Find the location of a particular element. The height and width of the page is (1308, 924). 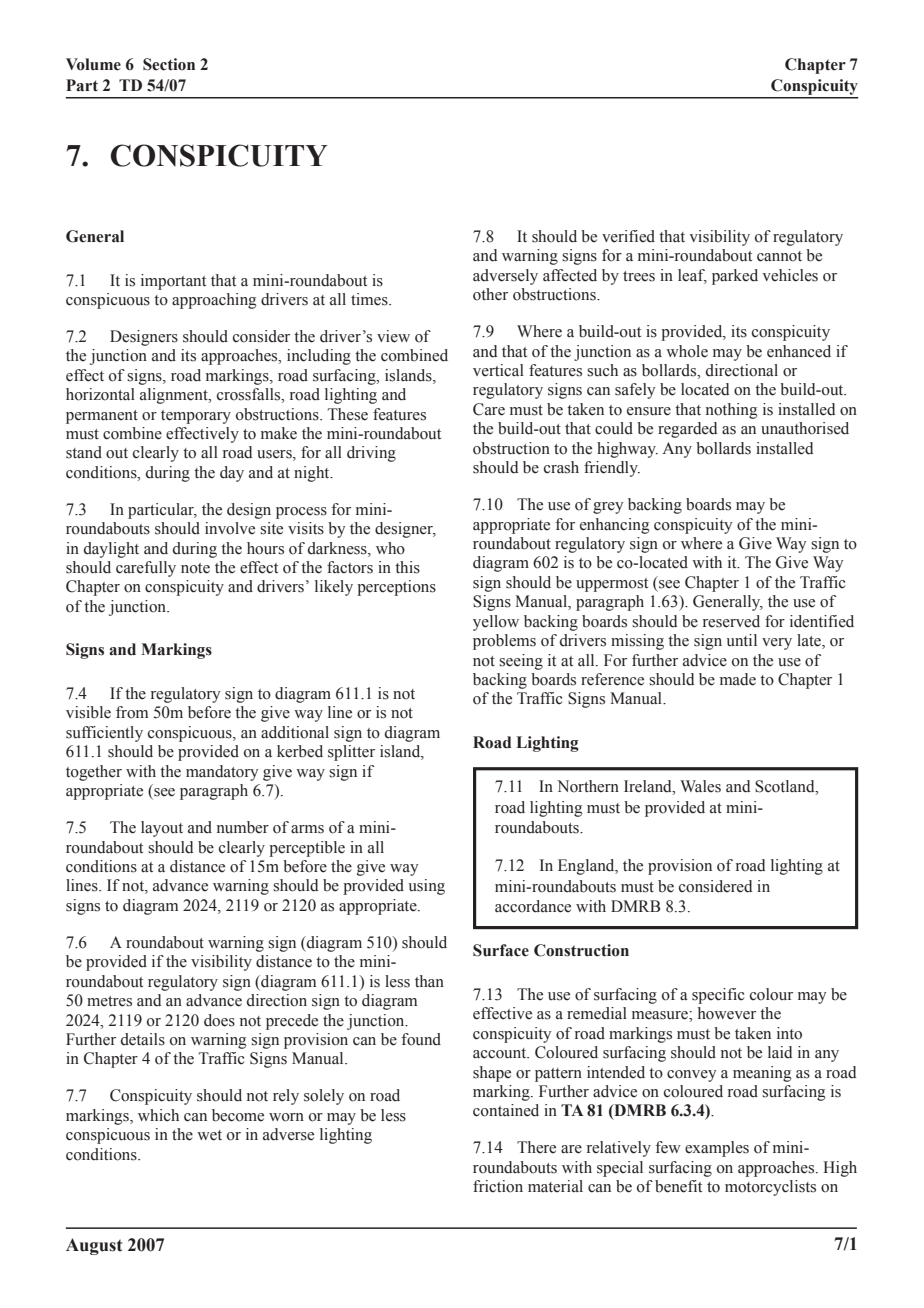

verified is located at coordinates (628, 236).
